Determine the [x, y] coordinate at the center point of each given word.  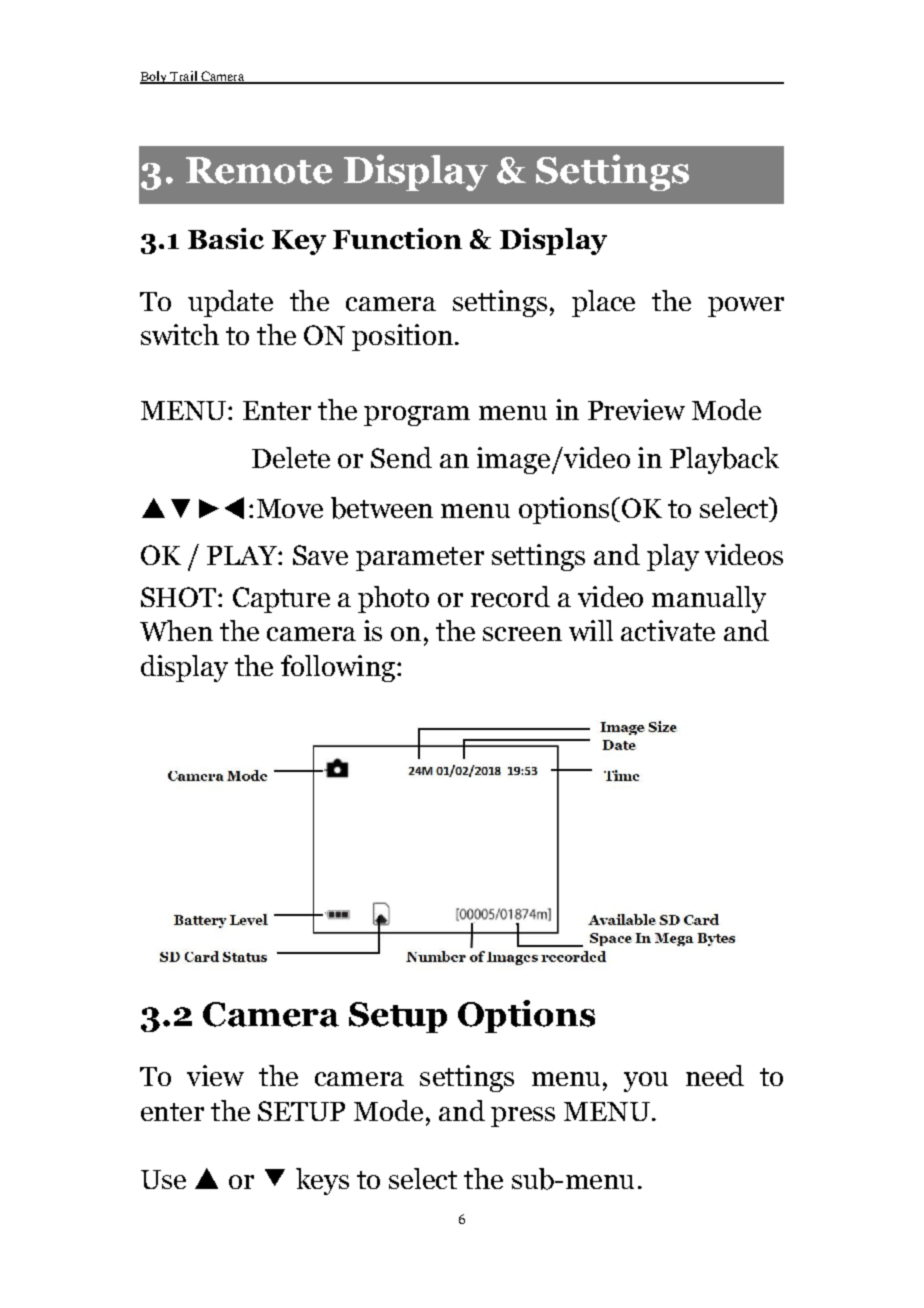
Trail [184, 77]
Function [397, 238]
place [603, 303]
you [646, 1082]
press [523, 1117]
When [176, 630]
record [510, 596]
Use [163, 1179]
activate [668, 630]
